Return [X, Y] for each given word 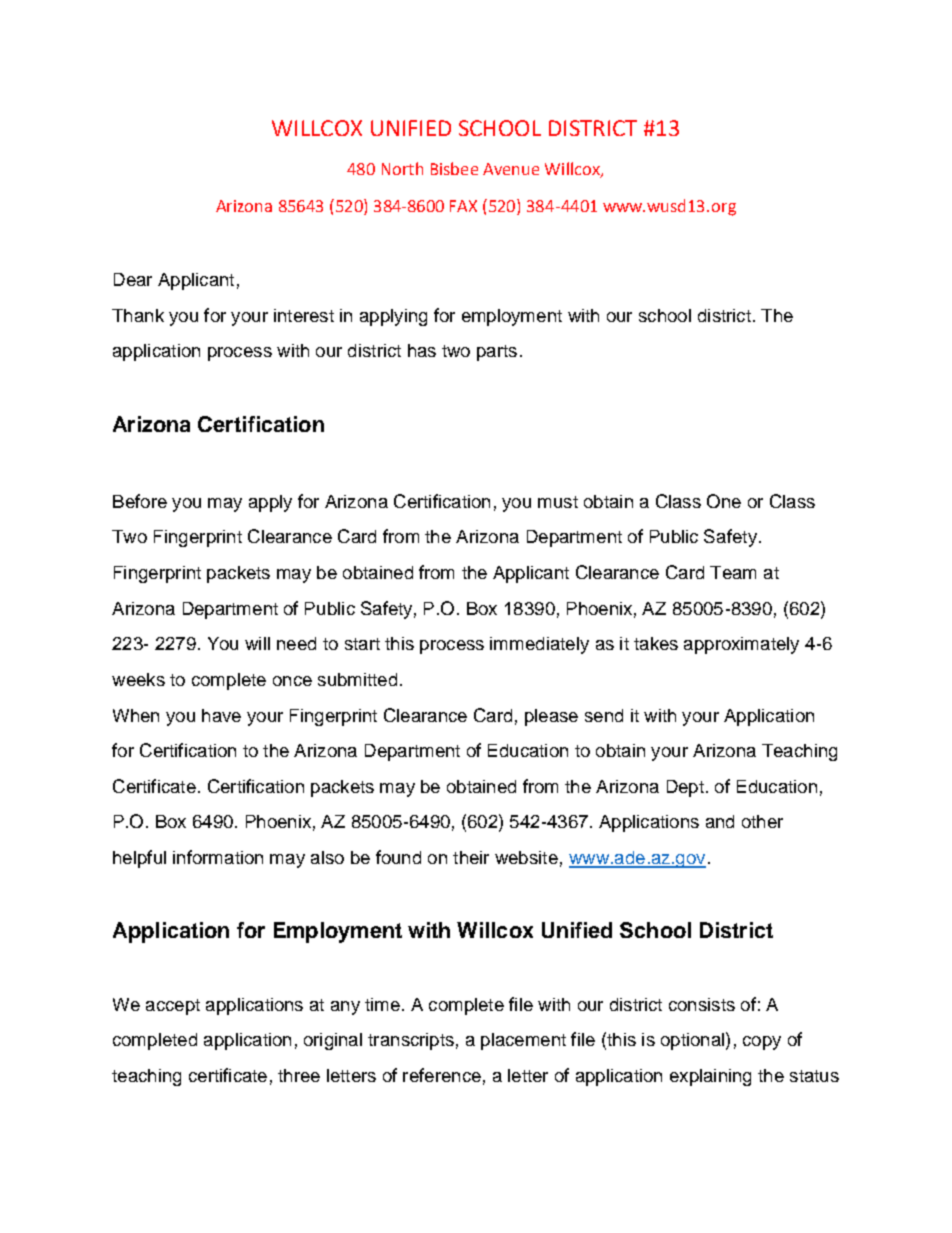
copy [762, 1043]
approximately [741, 645]
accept [173, 1007]
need [296, 643]
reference [442, 1075]
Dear [133, 279]
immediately [539, 645]
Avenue [511, 169]
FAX [463, 206]
